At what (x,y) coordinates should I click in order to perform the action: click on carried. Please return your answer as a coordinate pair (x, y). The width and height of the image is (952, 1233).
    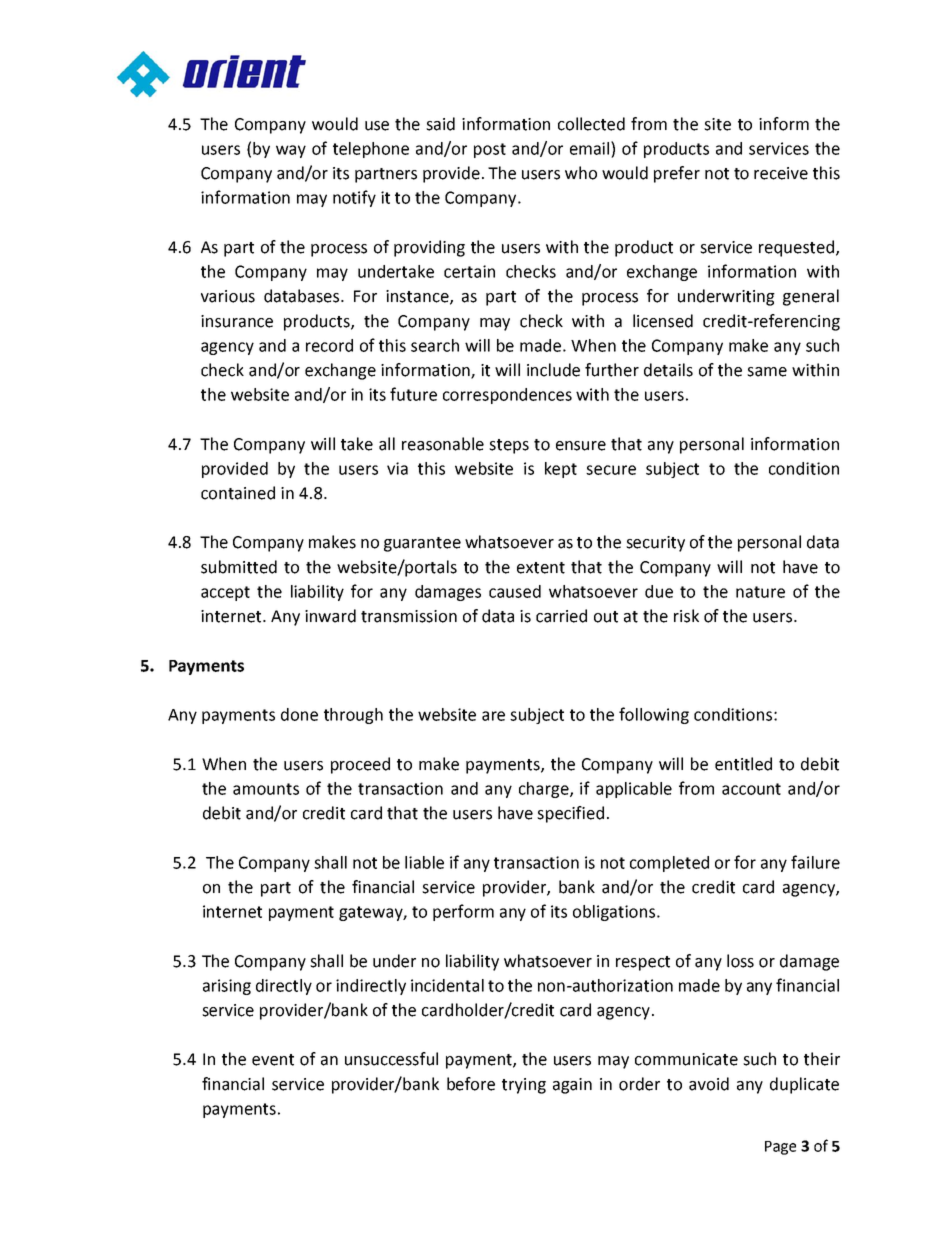
    Looking at the image, I should click on (561, 616).
